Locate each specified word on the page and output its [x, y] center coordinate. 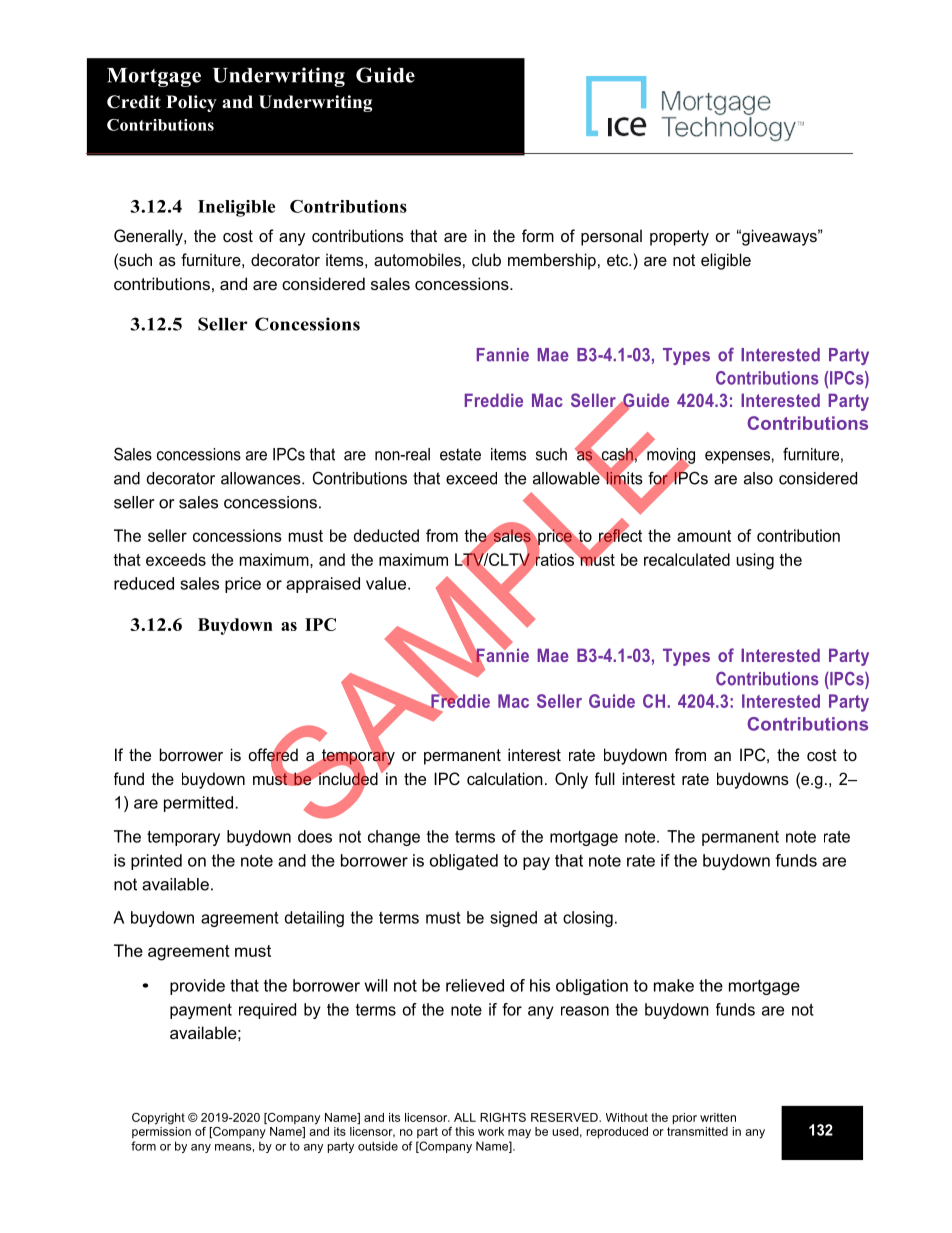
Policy [191, 103]
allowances [262, 478]
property [679, 238]
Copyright [158, 1119]
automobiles [417, 259]
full [605, 778]
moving [670, 456]
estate [460, 454]
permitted [198, 804]
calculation [505, 778]
